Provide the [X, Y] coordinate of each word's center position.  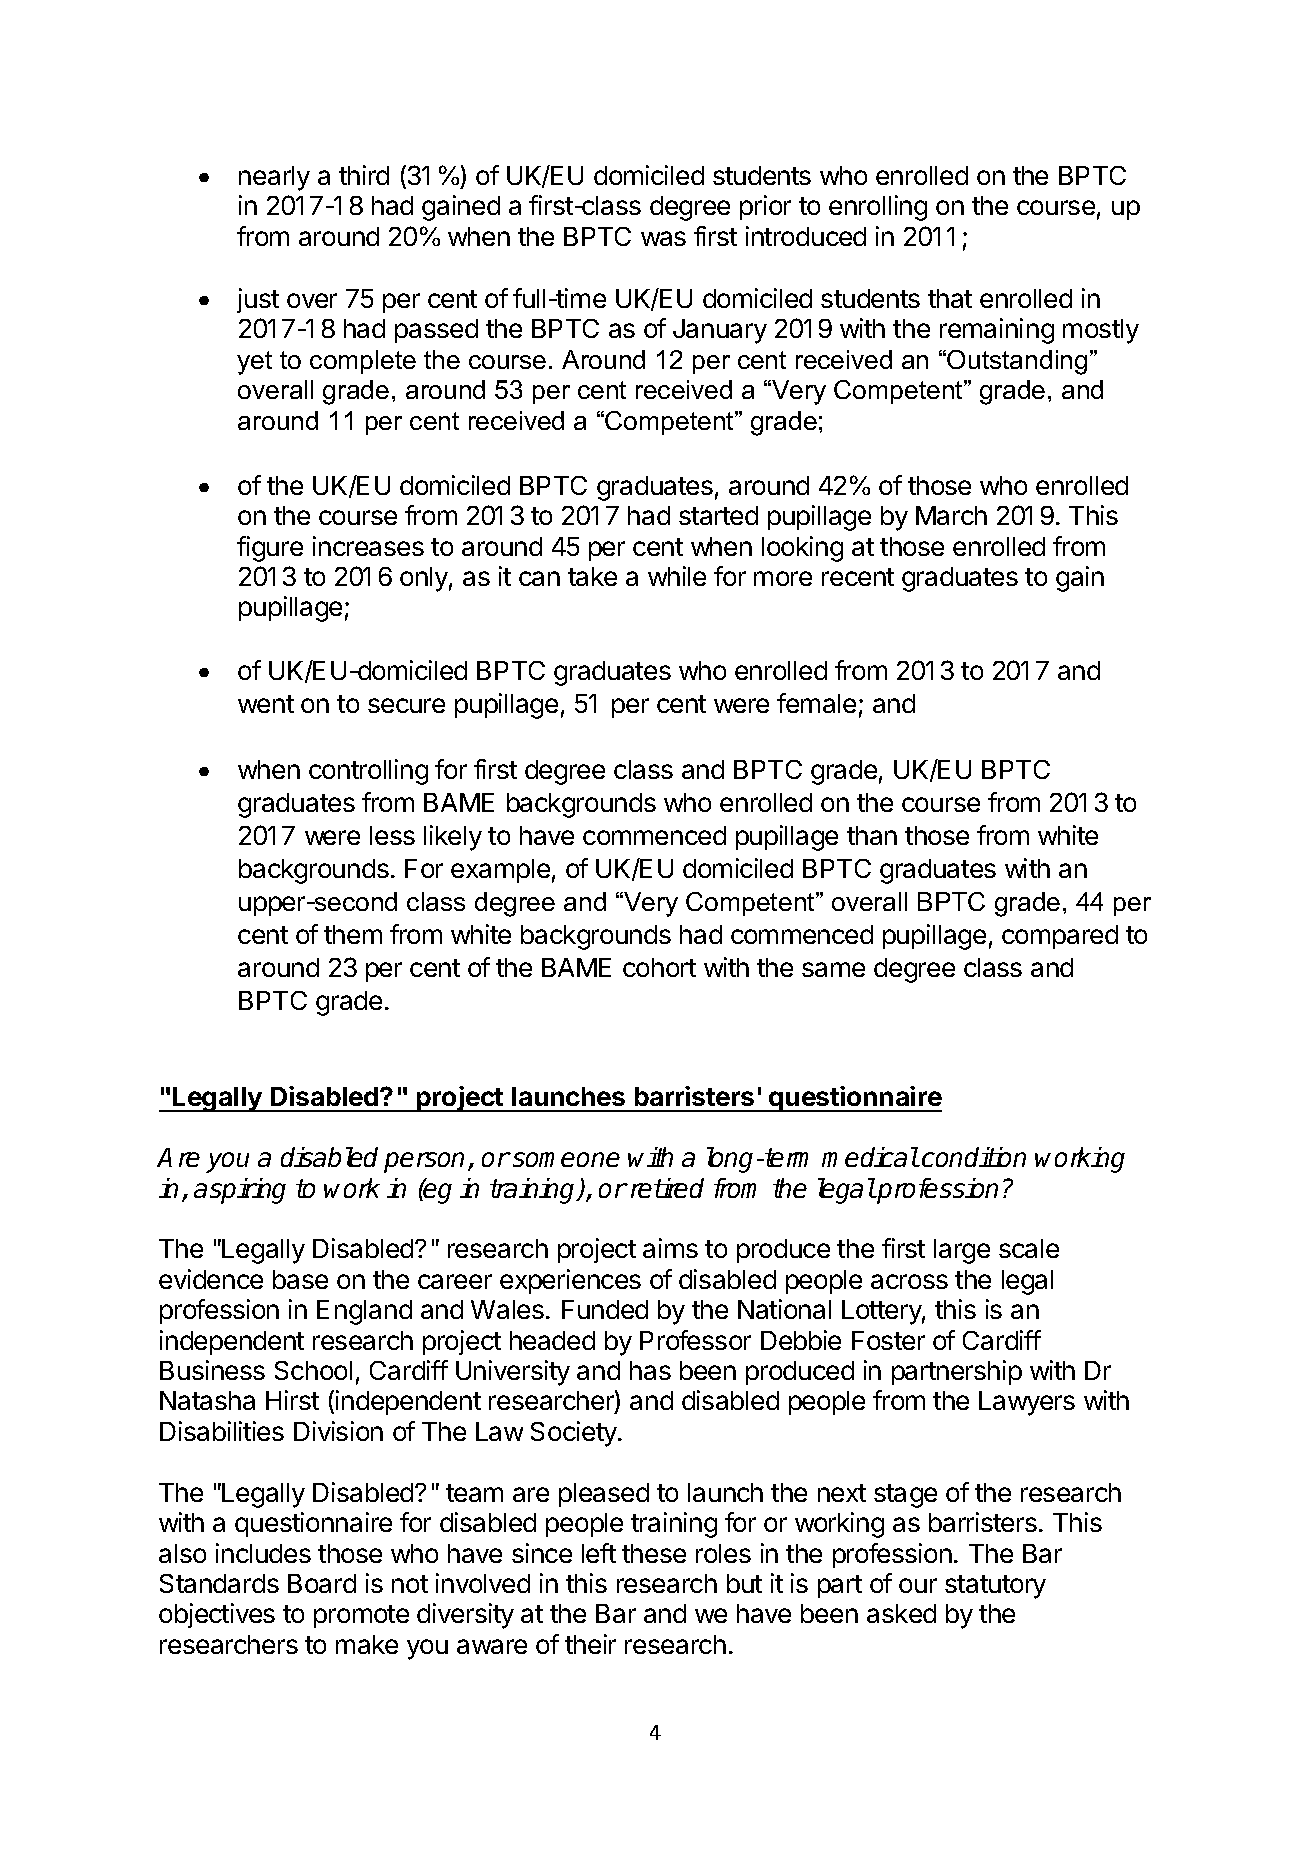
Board [322, 1583]
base [300, 1279]
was [663, 238]
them [353, 934]
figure [270, 549]
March [951, 515]
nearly [274, 178]
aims [670, 1248]
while [677, 576]
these [654, 1553]
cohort [659, 967]
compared [1060, 937]
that [950, 298]
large [962, 1251]
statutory [995, 1587]
